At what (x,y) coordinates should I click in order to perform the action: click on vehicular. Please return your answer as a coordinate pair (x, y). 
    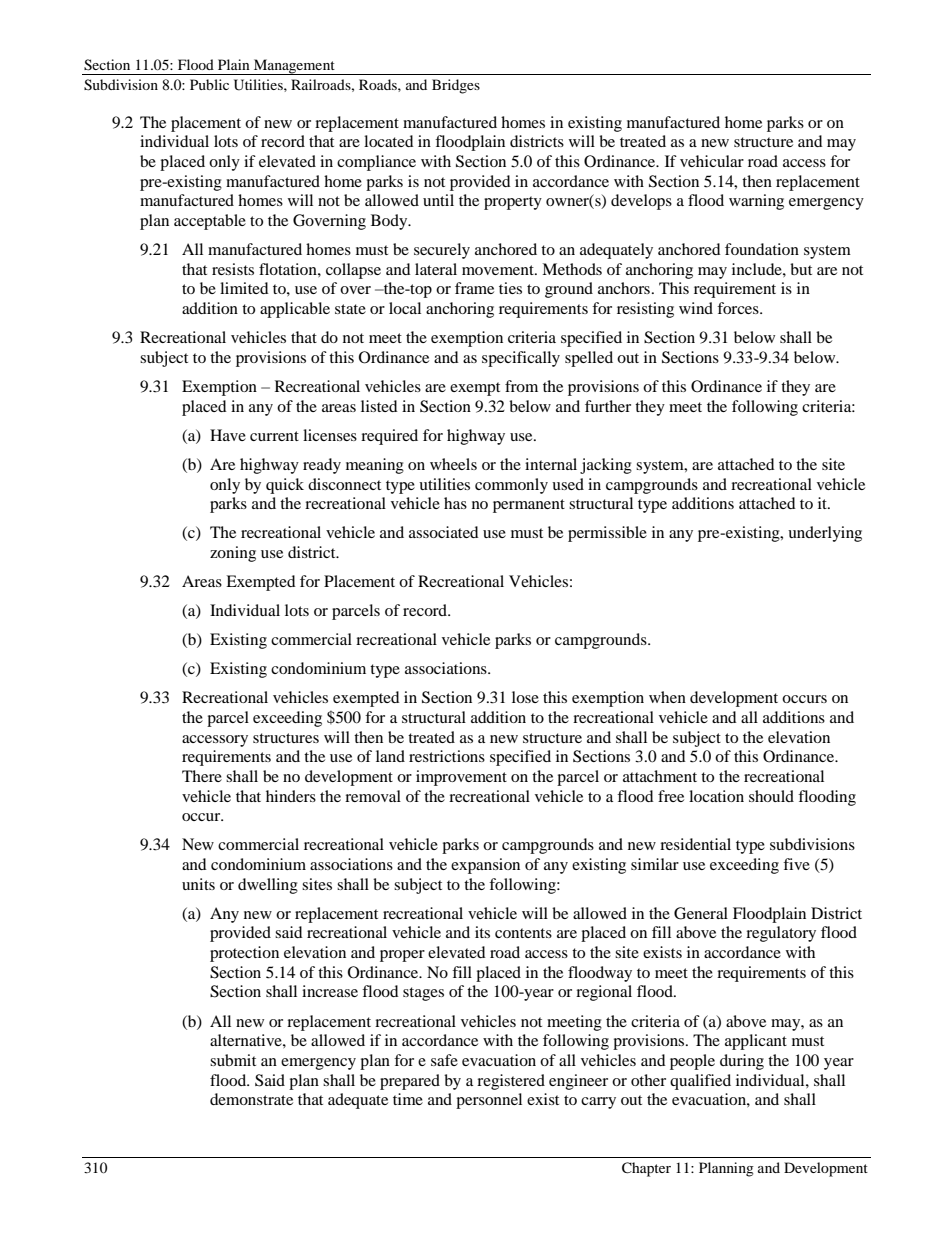
    Looking at the image, I should click on (712, 161).
